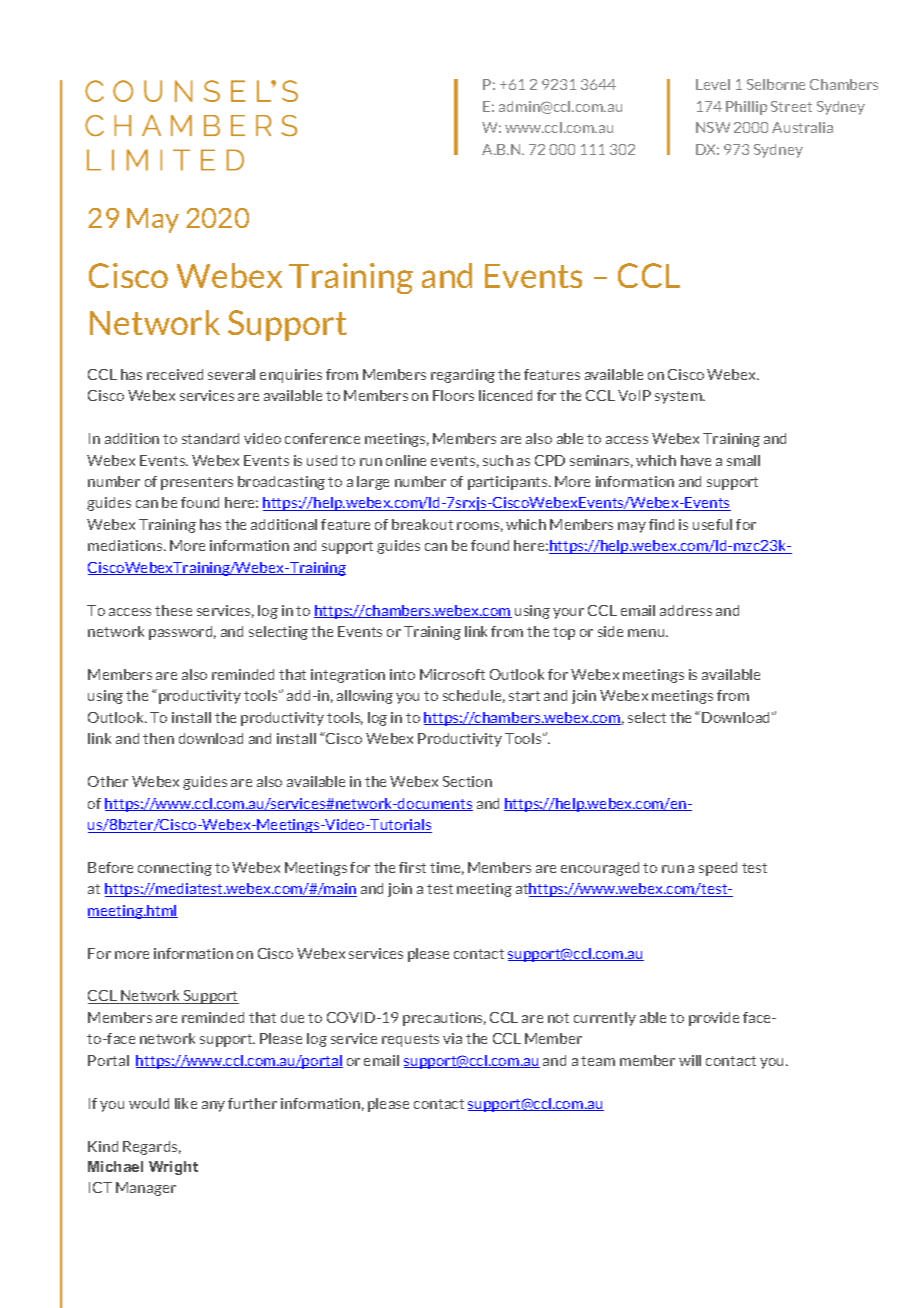  What do you see at coordinates (197, 483) in the screenshot?
I see `presenters` at bounding box center [197, 483].
